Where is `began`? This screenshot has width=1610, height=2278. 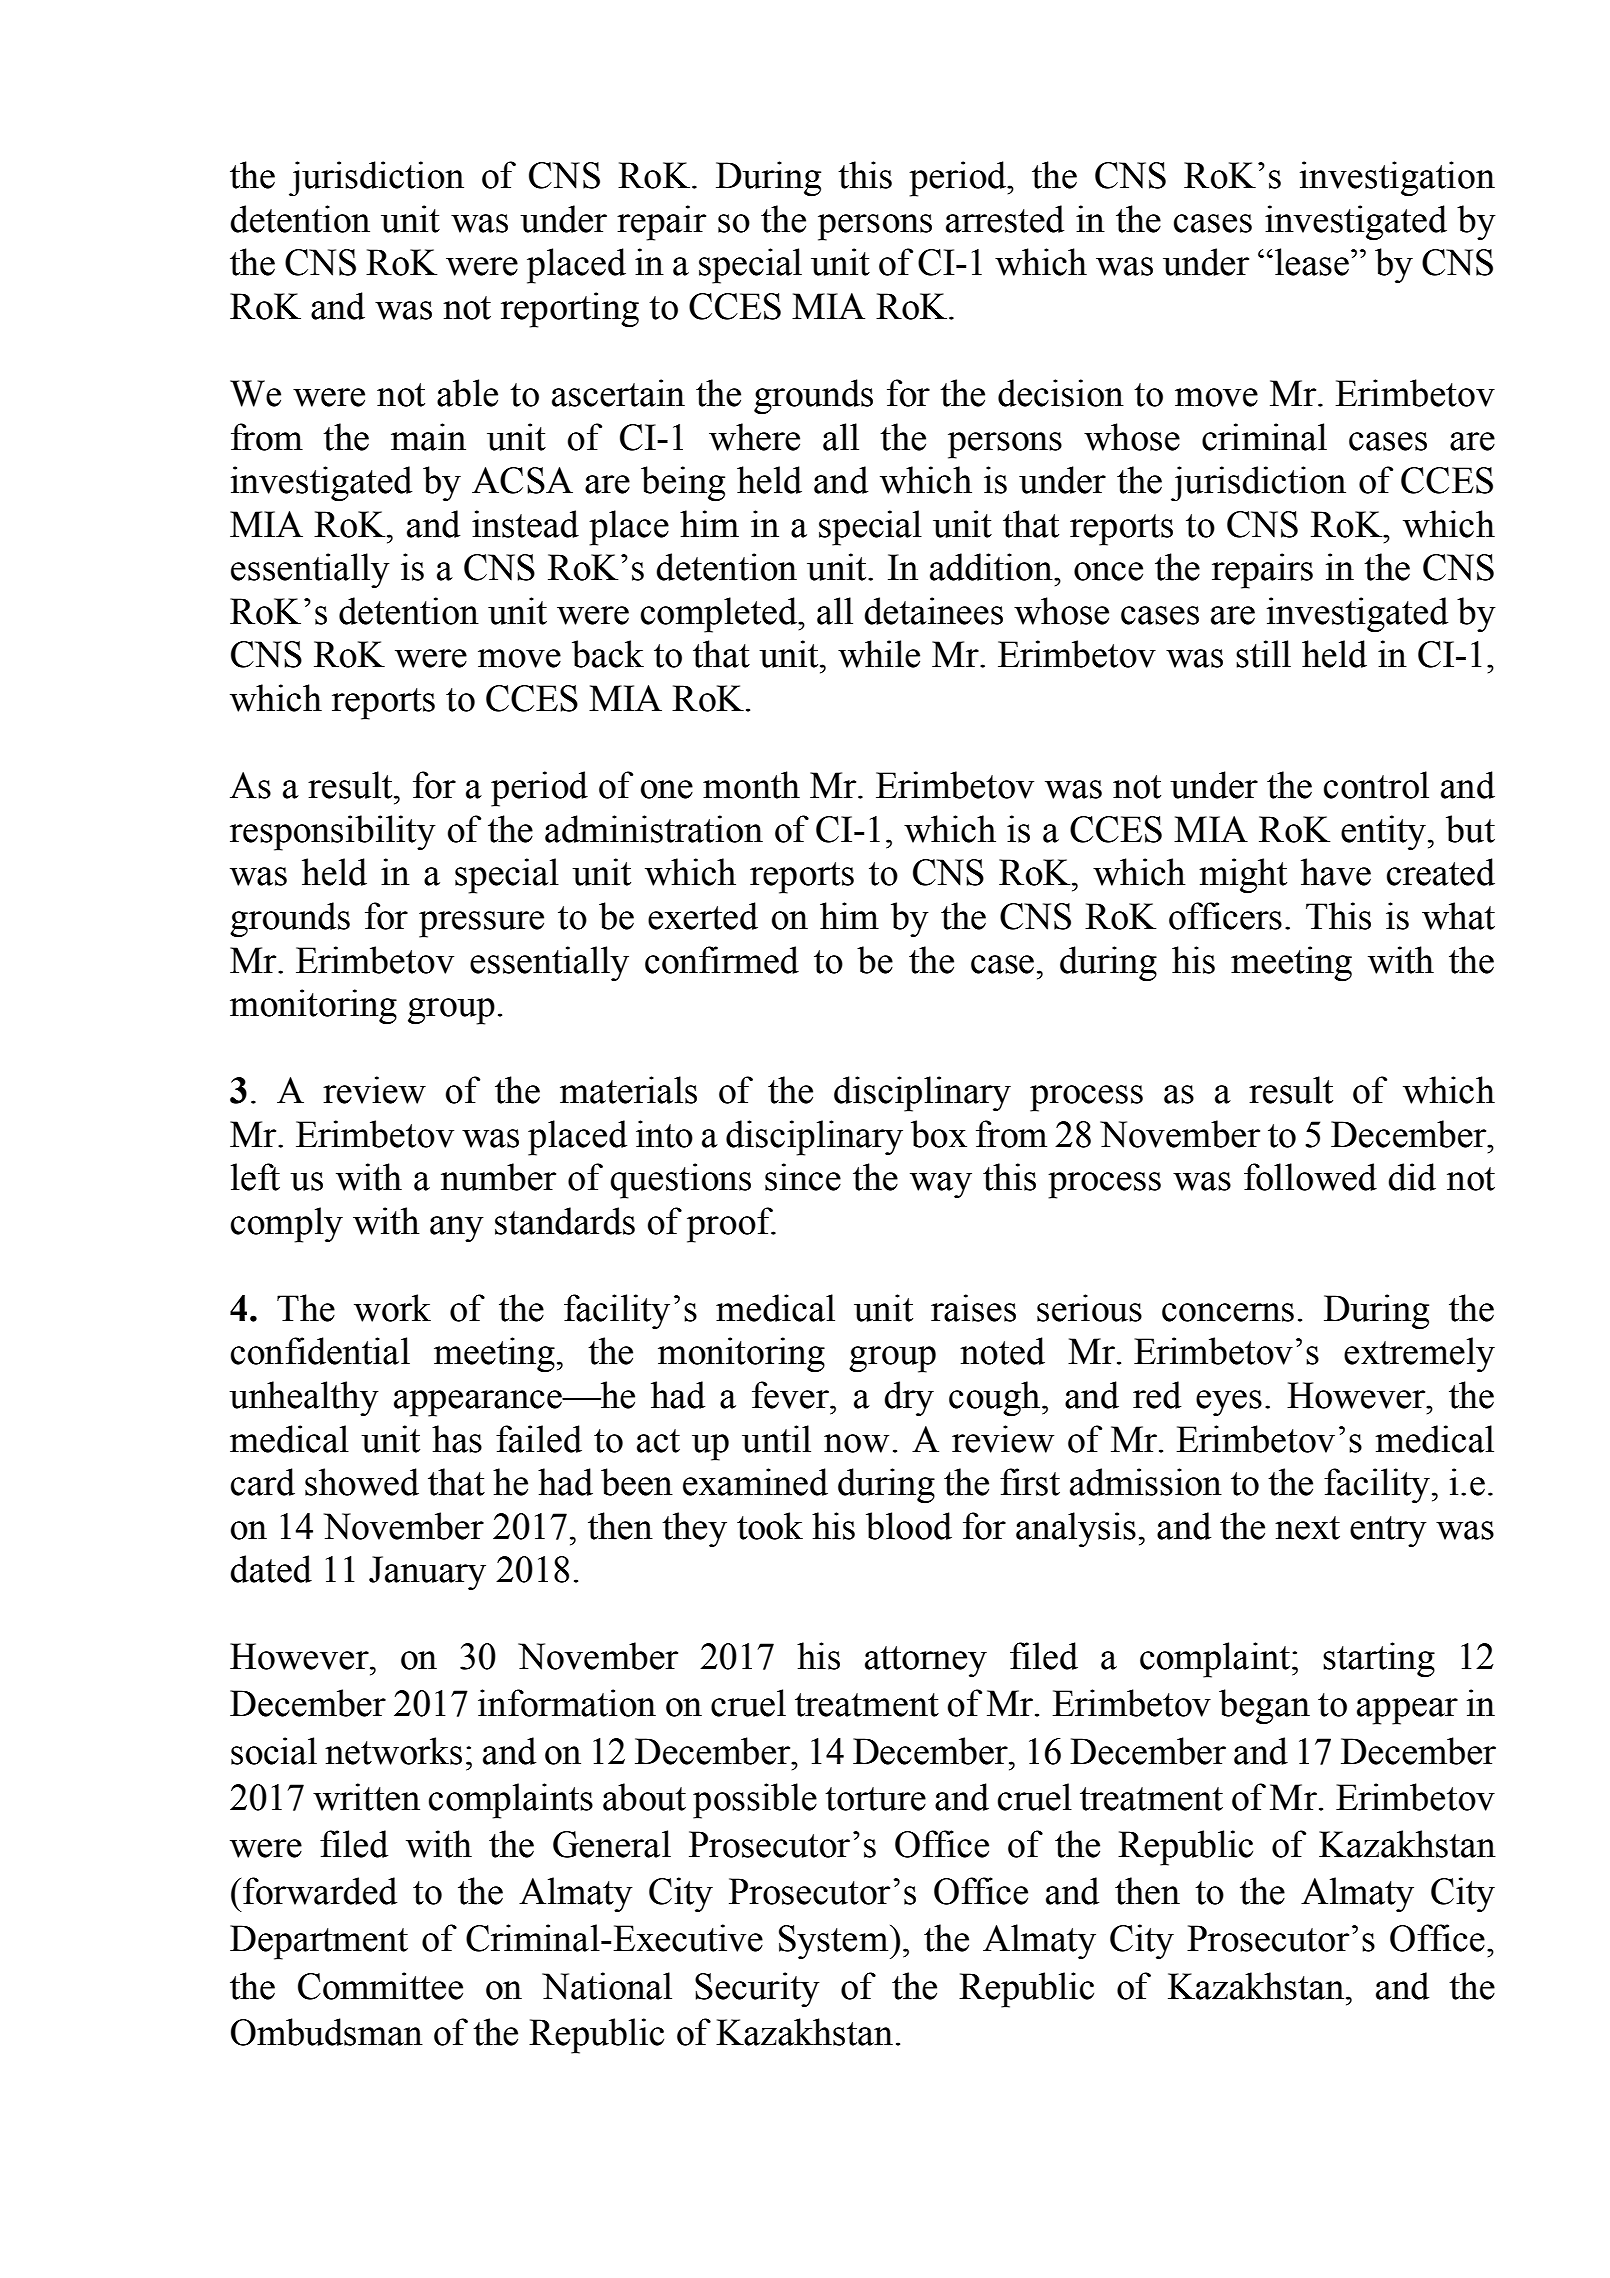 began is located at coordinates (1264, 1707).
